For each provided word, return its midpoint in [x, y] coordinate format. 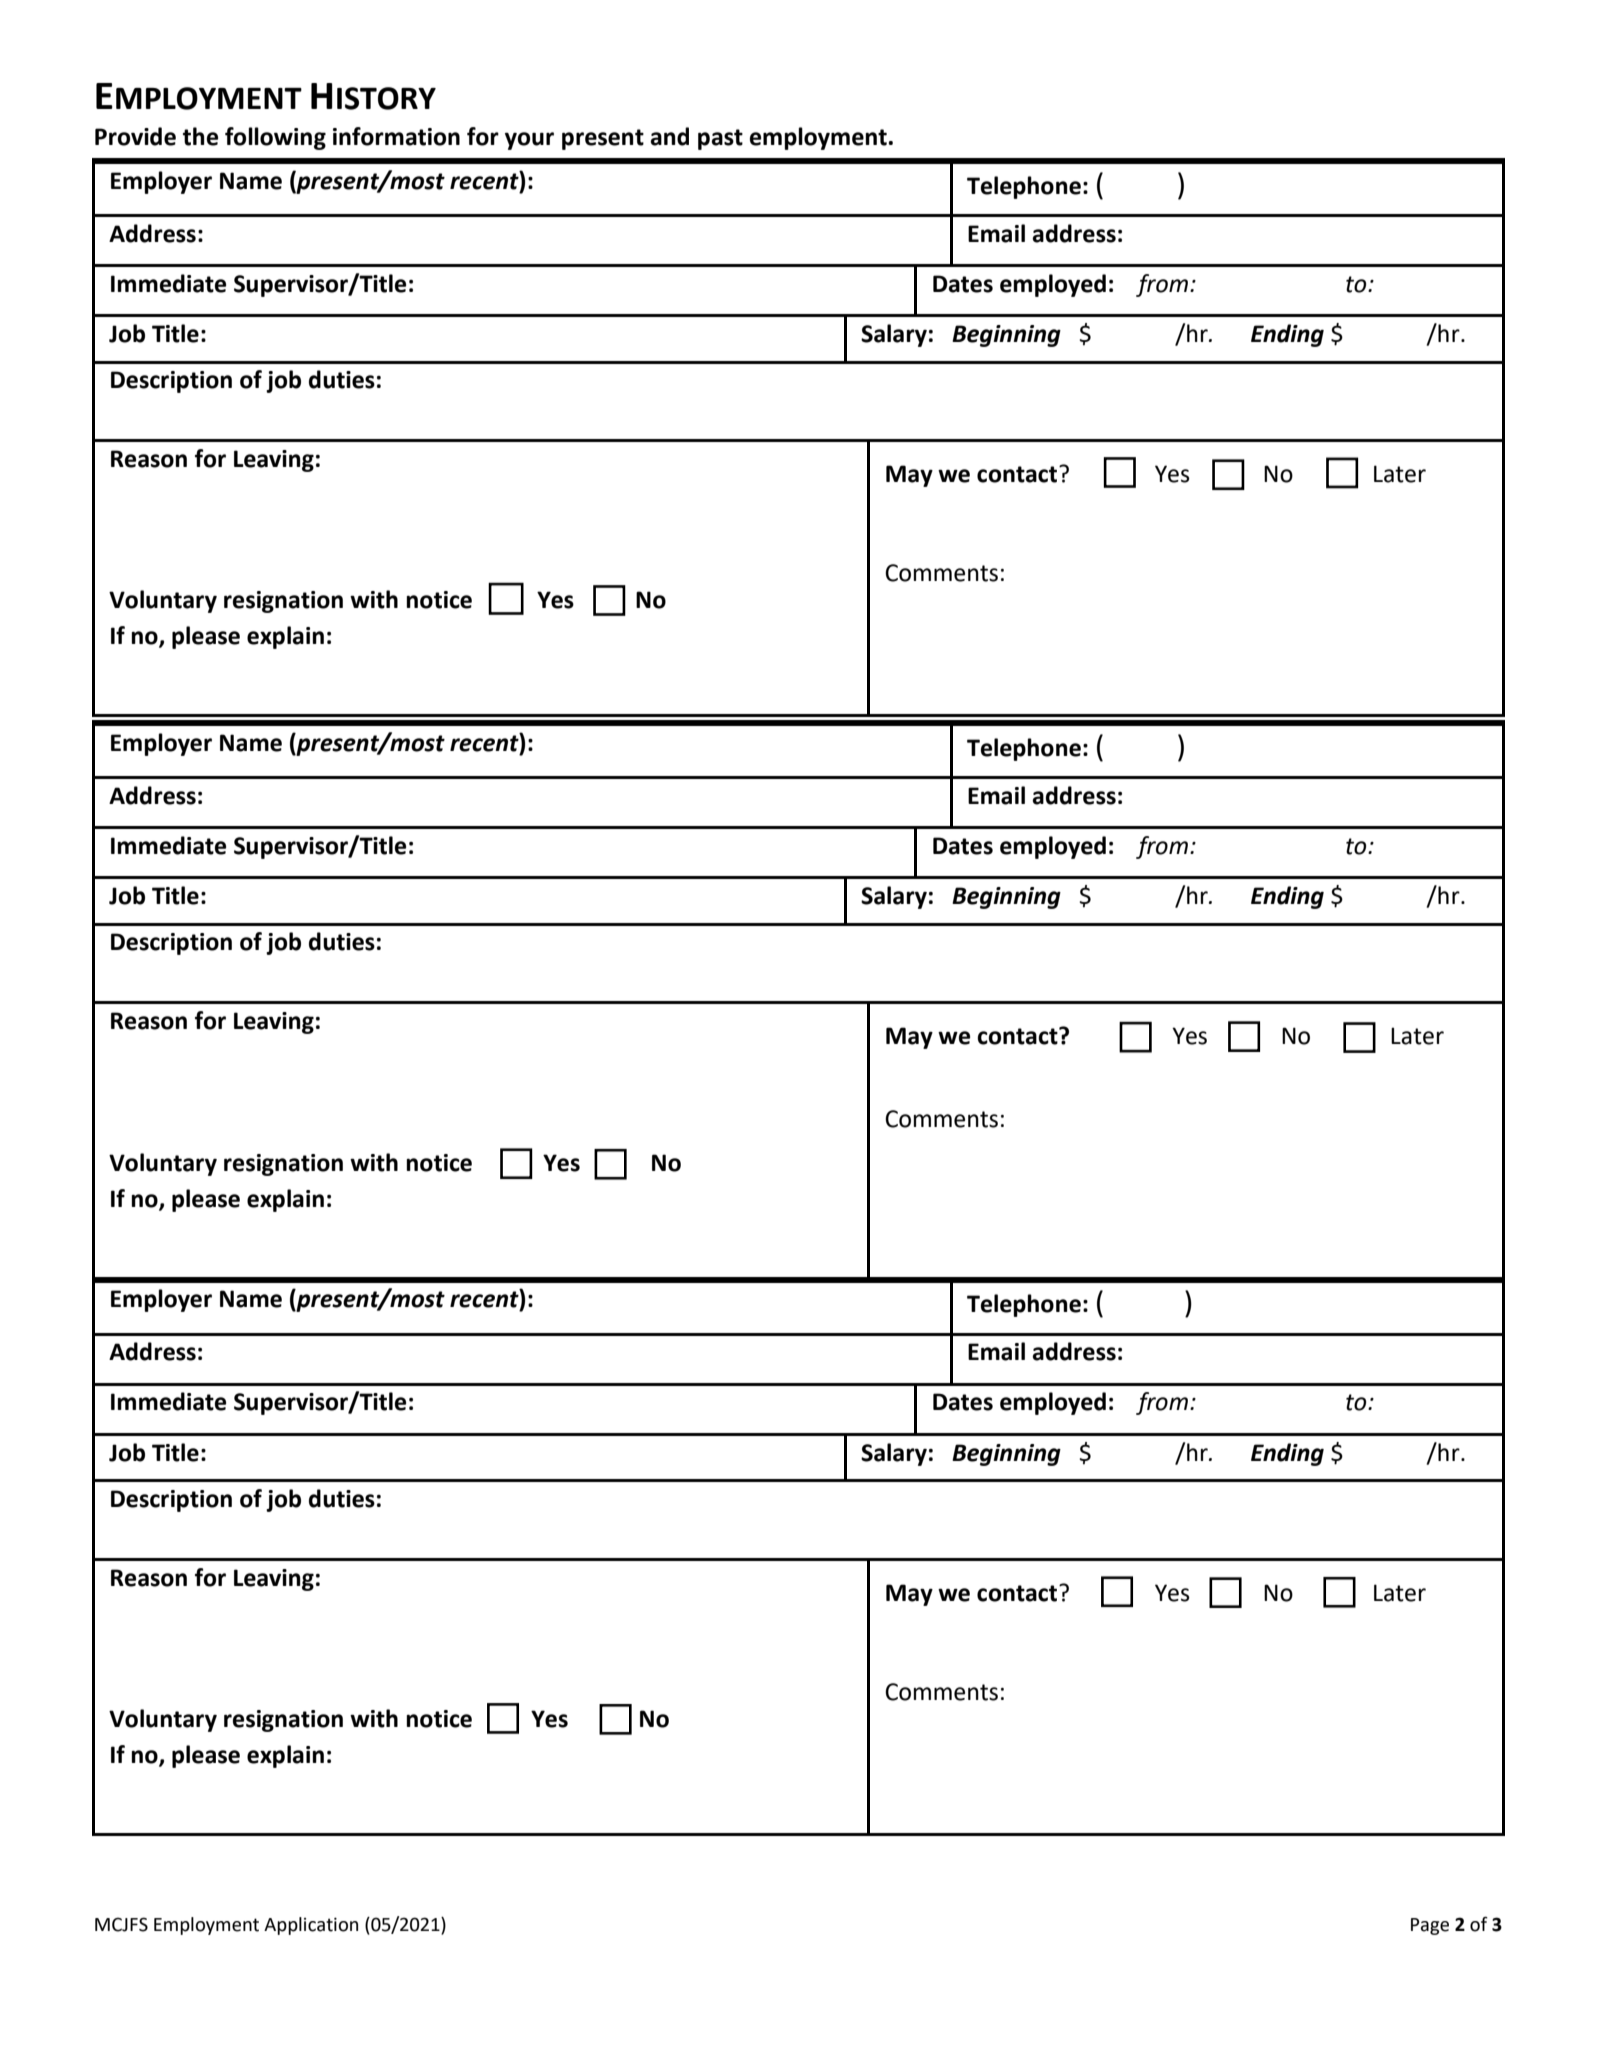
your [529, 141]
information [396, 136]
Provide [135, 136]
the [200, 136]
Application [311, 1926]
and [669, 136]
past [720, 139]
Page [1430, 1926]
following [275, 138]
